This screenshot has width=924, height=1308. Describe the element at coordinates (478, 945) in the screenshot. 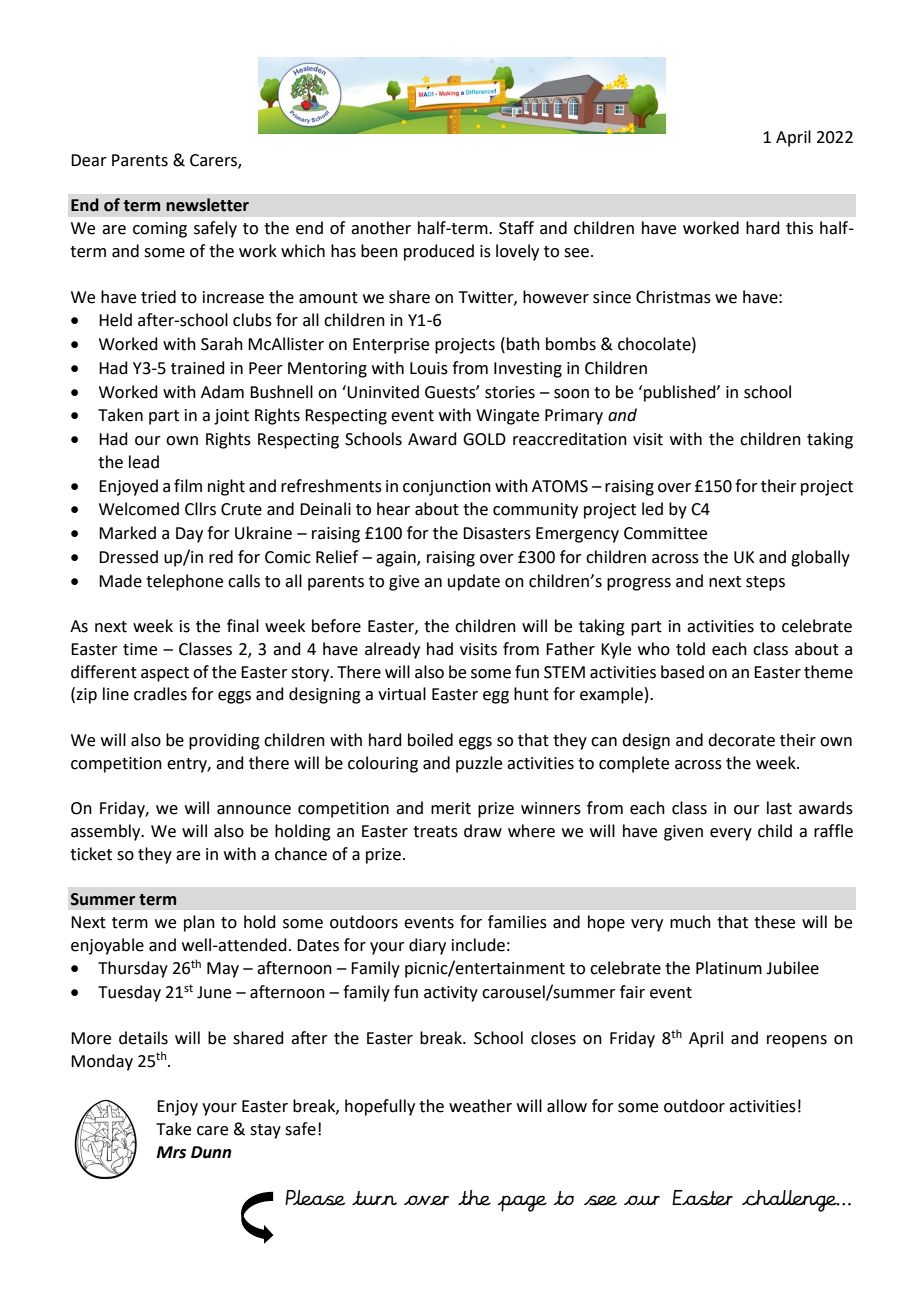

I see `include` at that location.
